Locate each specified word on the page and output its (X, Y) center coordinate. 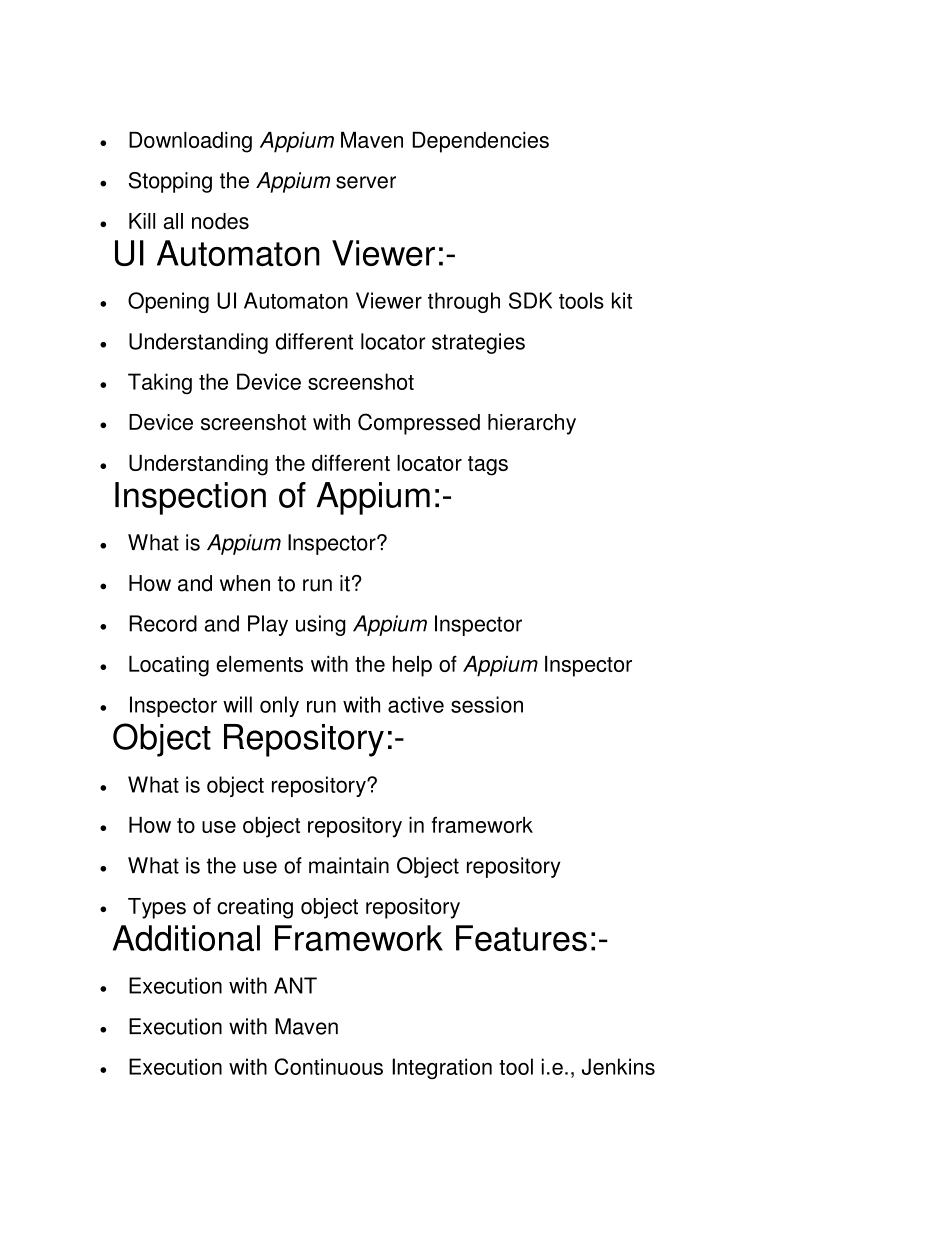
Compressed (419, 424)
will (237, 704)
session (487, 704)
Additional (186, 938)
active (416, 704)
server (366, 182)
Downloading (190, 142)
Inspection (190, 498)
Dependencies (480, 142)
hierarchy (532, 424)
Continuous (329, 1066)
